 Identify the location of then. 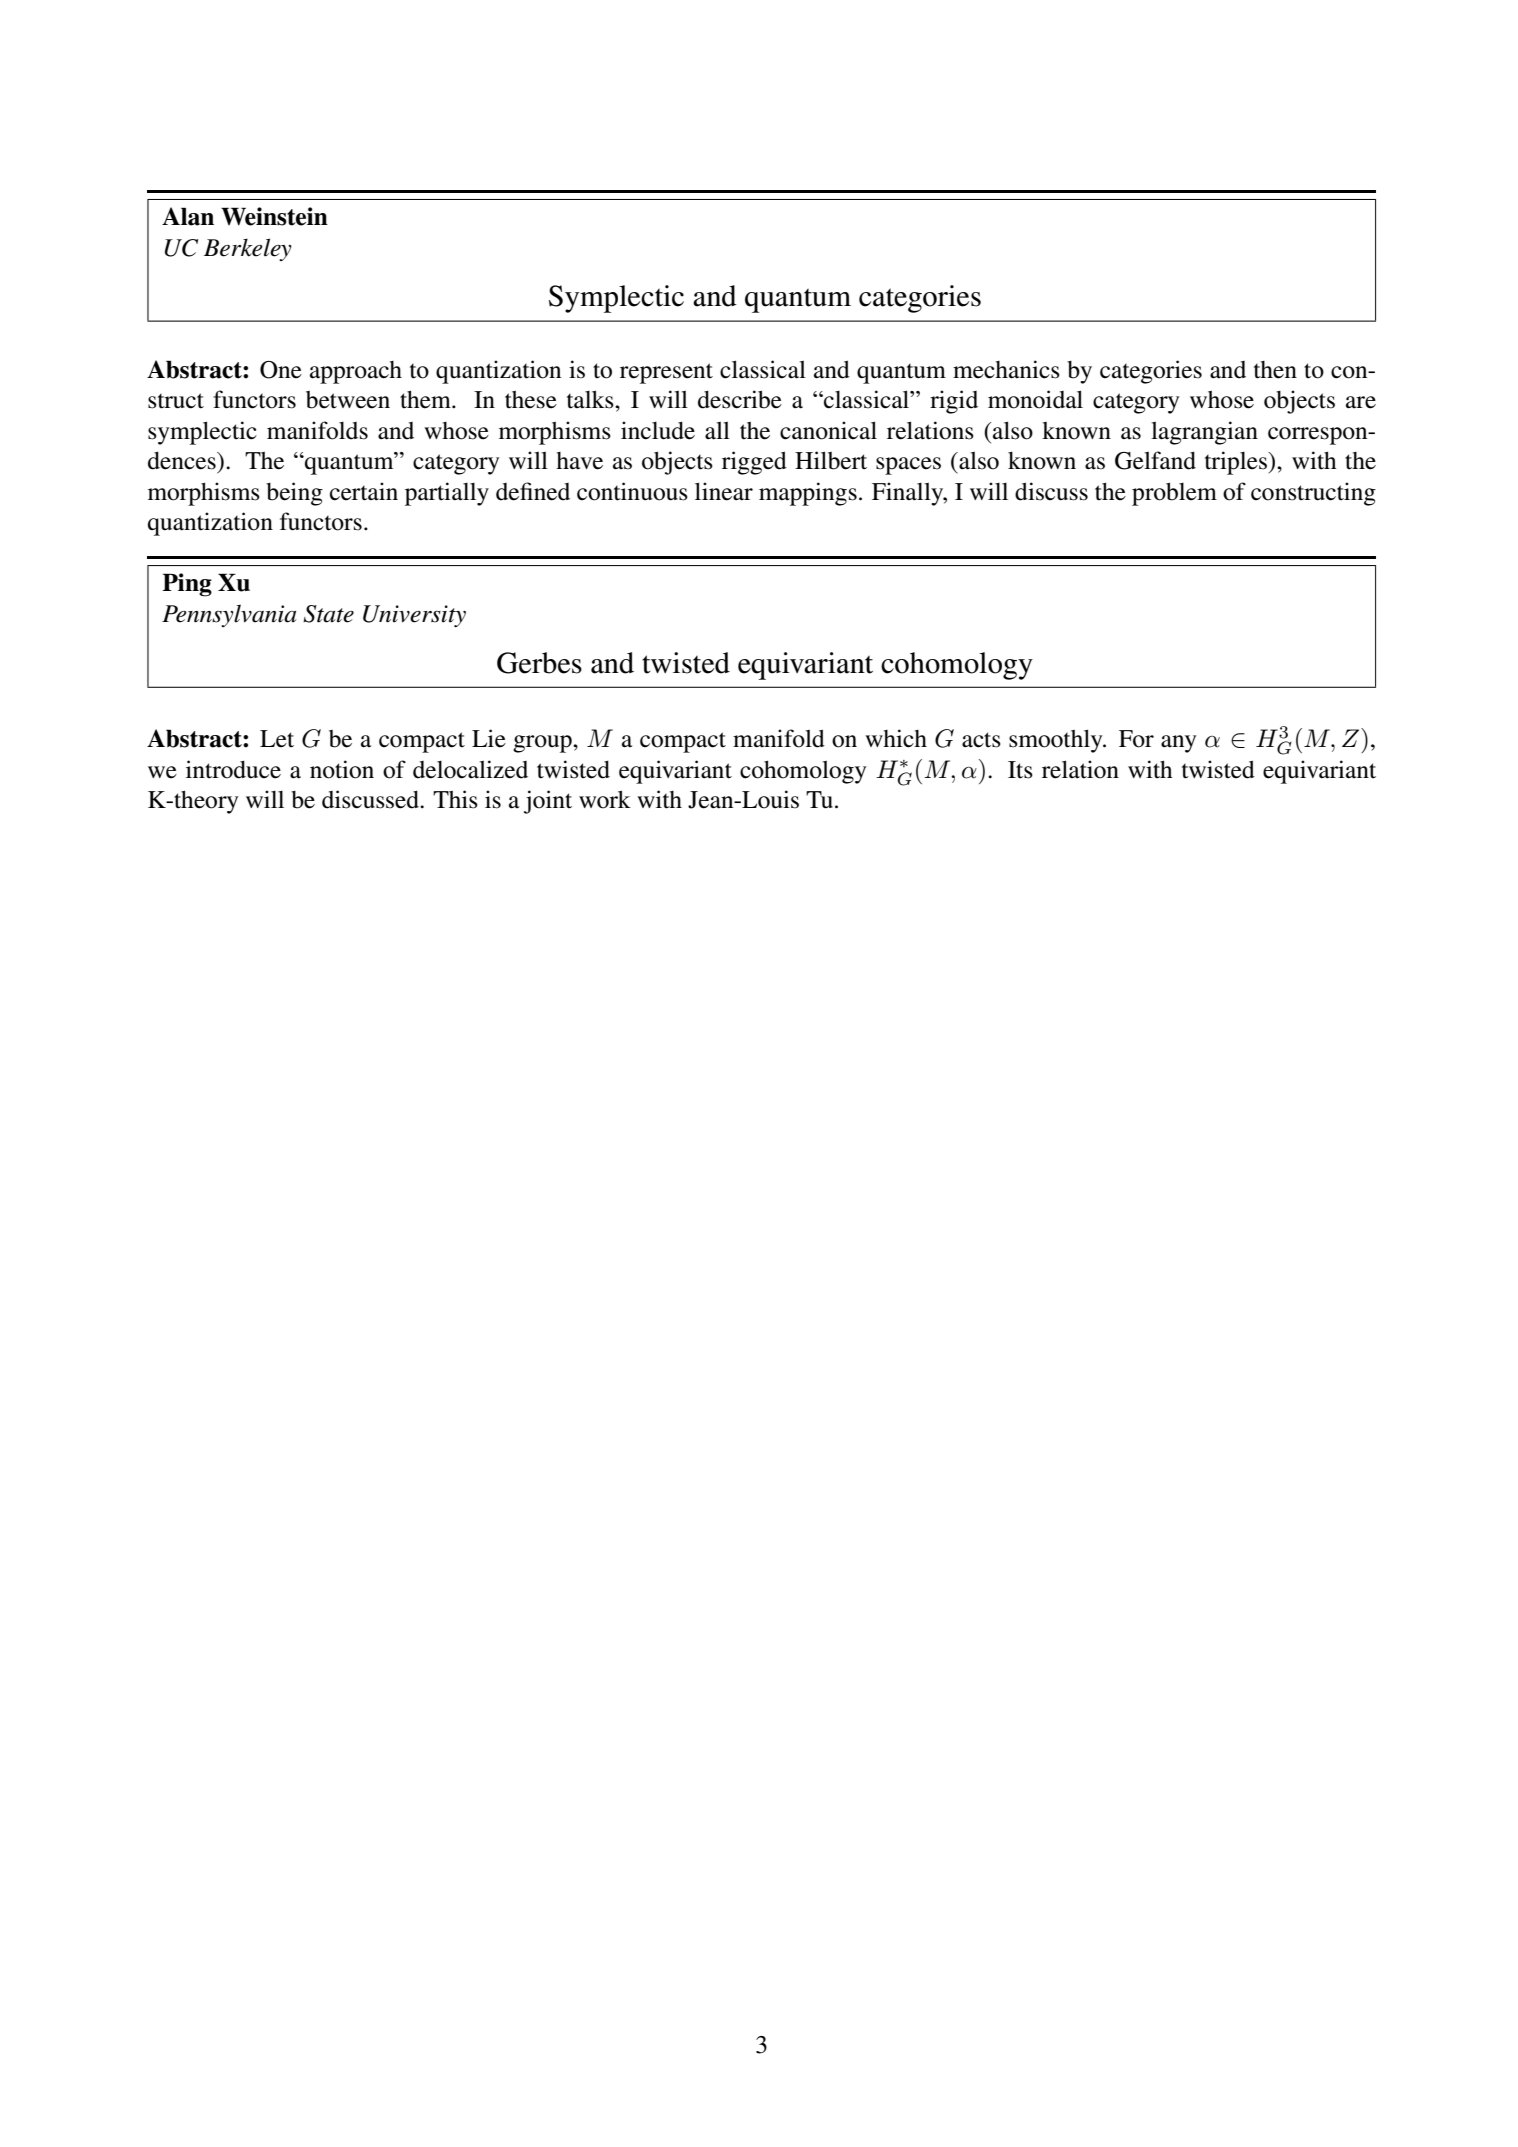
(1275, 370).
